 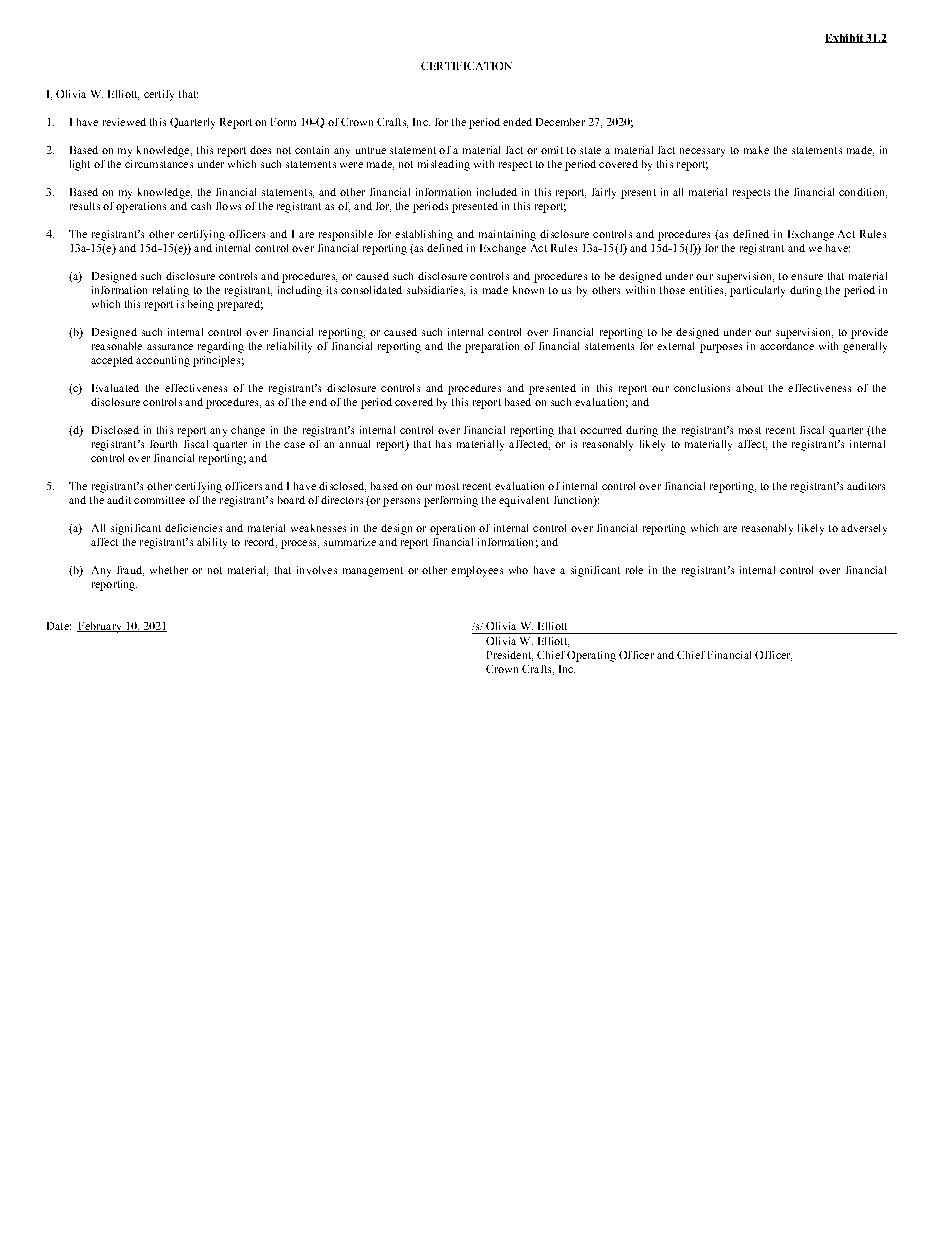 What do you see at coordinates (510, 656) in the document?
I see `President` at bounding box center [510, 656].
